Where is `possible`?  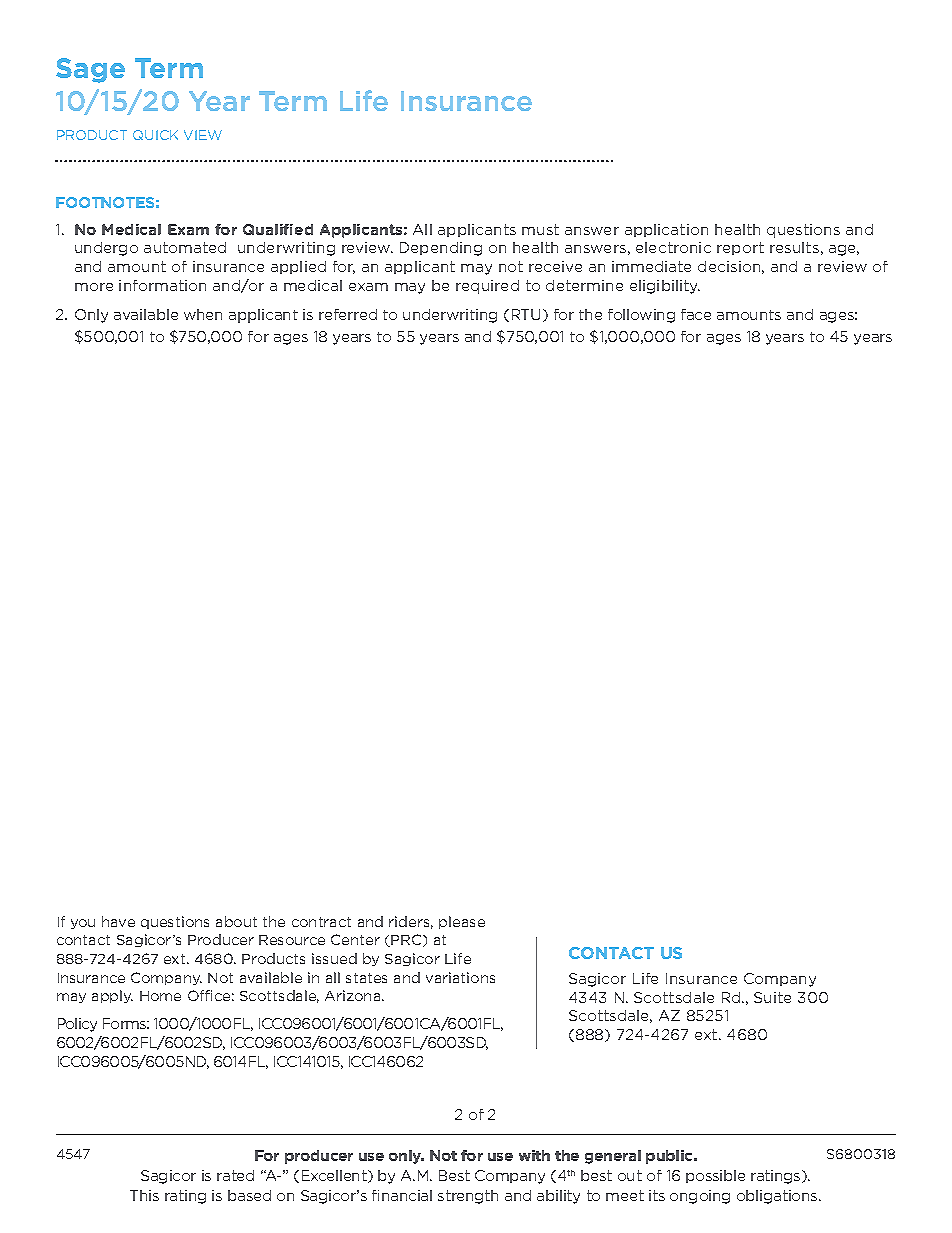
possible is located at coordinates (715, 1176).
